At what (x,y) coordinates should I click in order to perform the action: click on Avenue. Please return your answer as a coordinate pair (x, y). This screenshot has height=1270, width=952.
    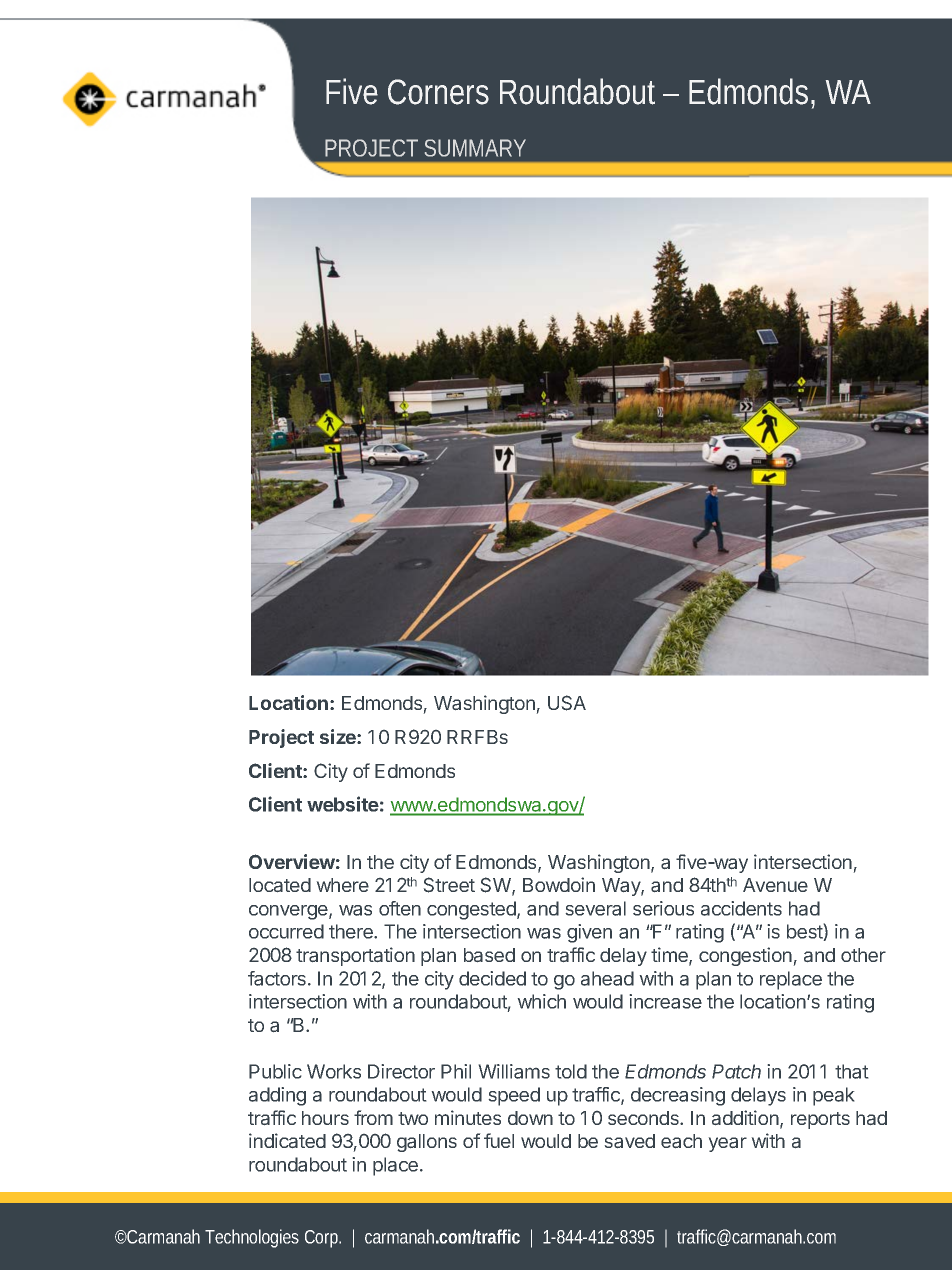
    Looking at the image, I should click on (775, 885).
